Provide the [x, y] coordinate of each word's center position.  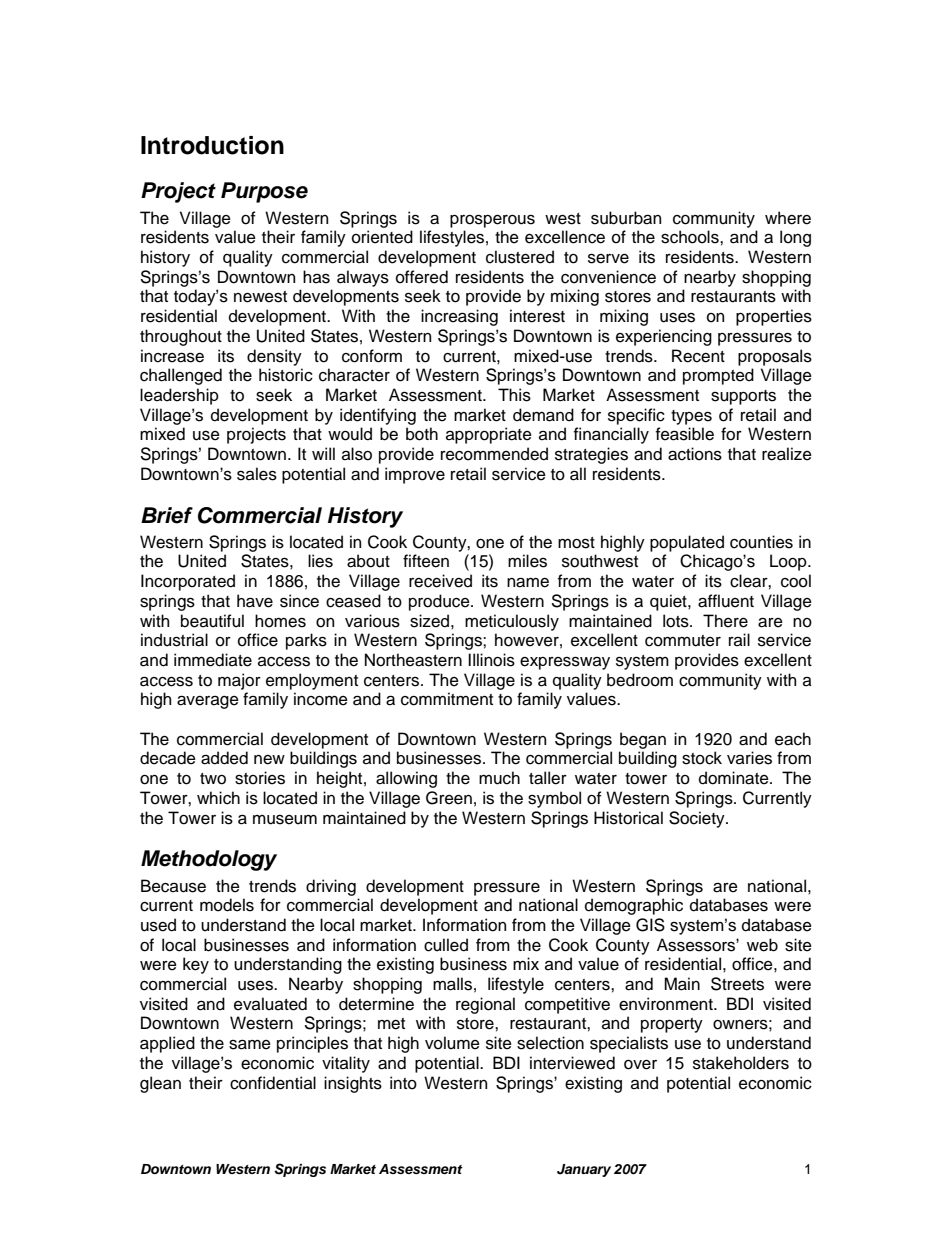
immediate [213, 660]
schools [691, 237]
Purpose [264, 192]
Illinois [491, 660]
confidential [273, 1083]
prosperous [492, 221]
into [403, 1083]
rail [739, 640]
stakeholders [741, 1063]
